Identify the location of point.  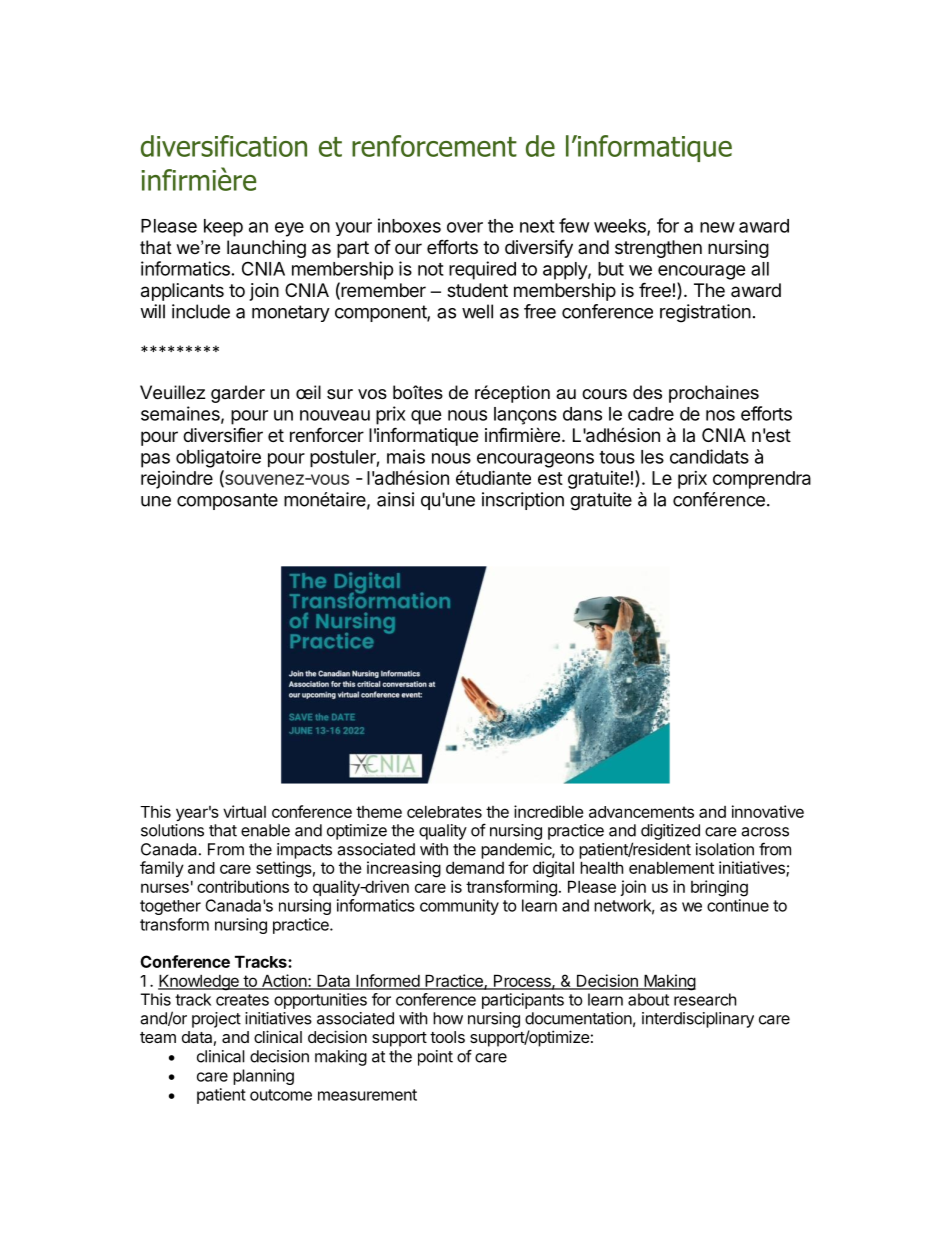
(435, 1058).
